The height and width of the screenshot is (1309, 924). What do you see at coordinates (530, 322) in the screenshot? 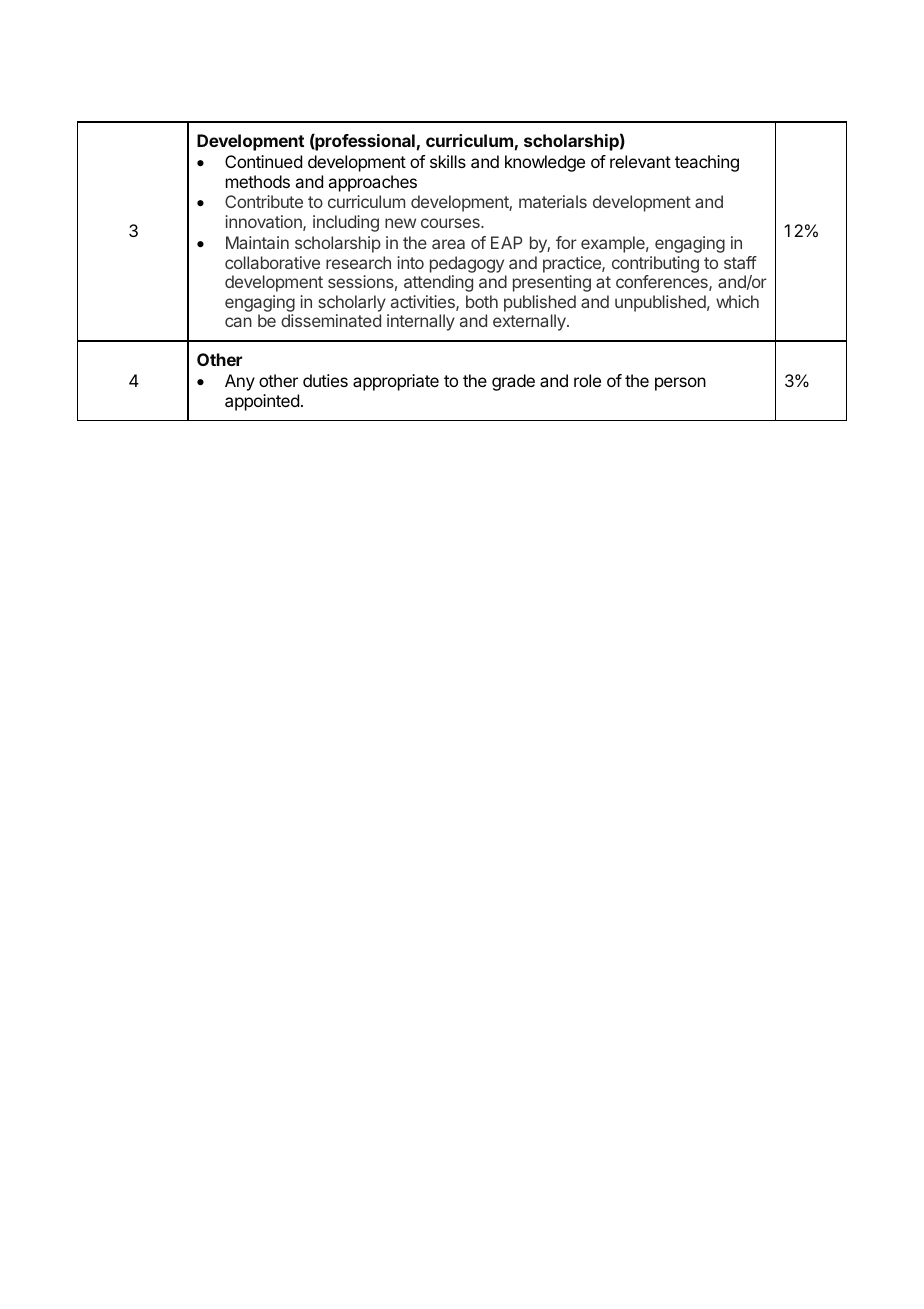
I see `externally` at bounding box center [530, 322].
